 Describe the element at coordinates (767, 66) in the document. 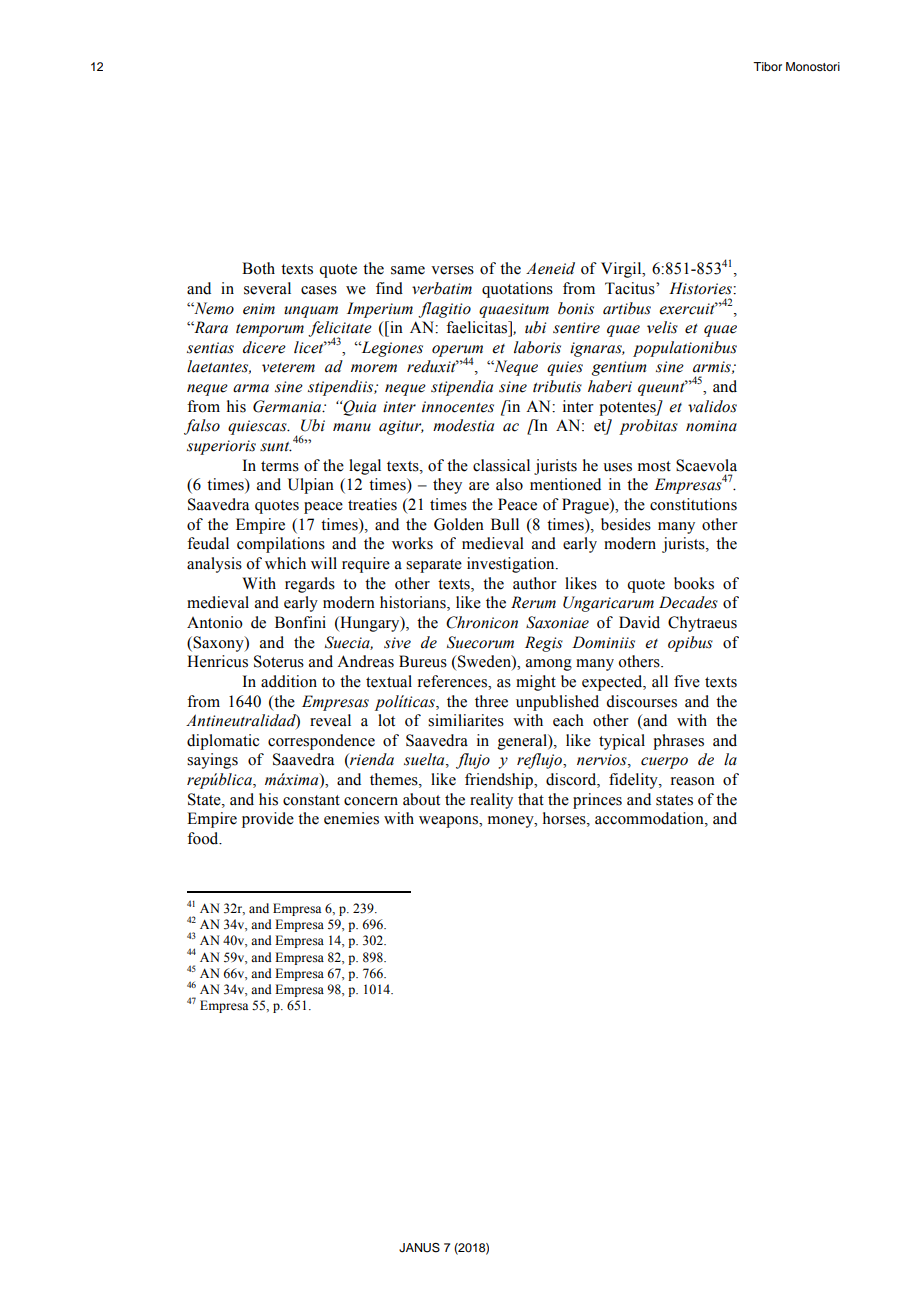

I see `Tibor` at that location.
